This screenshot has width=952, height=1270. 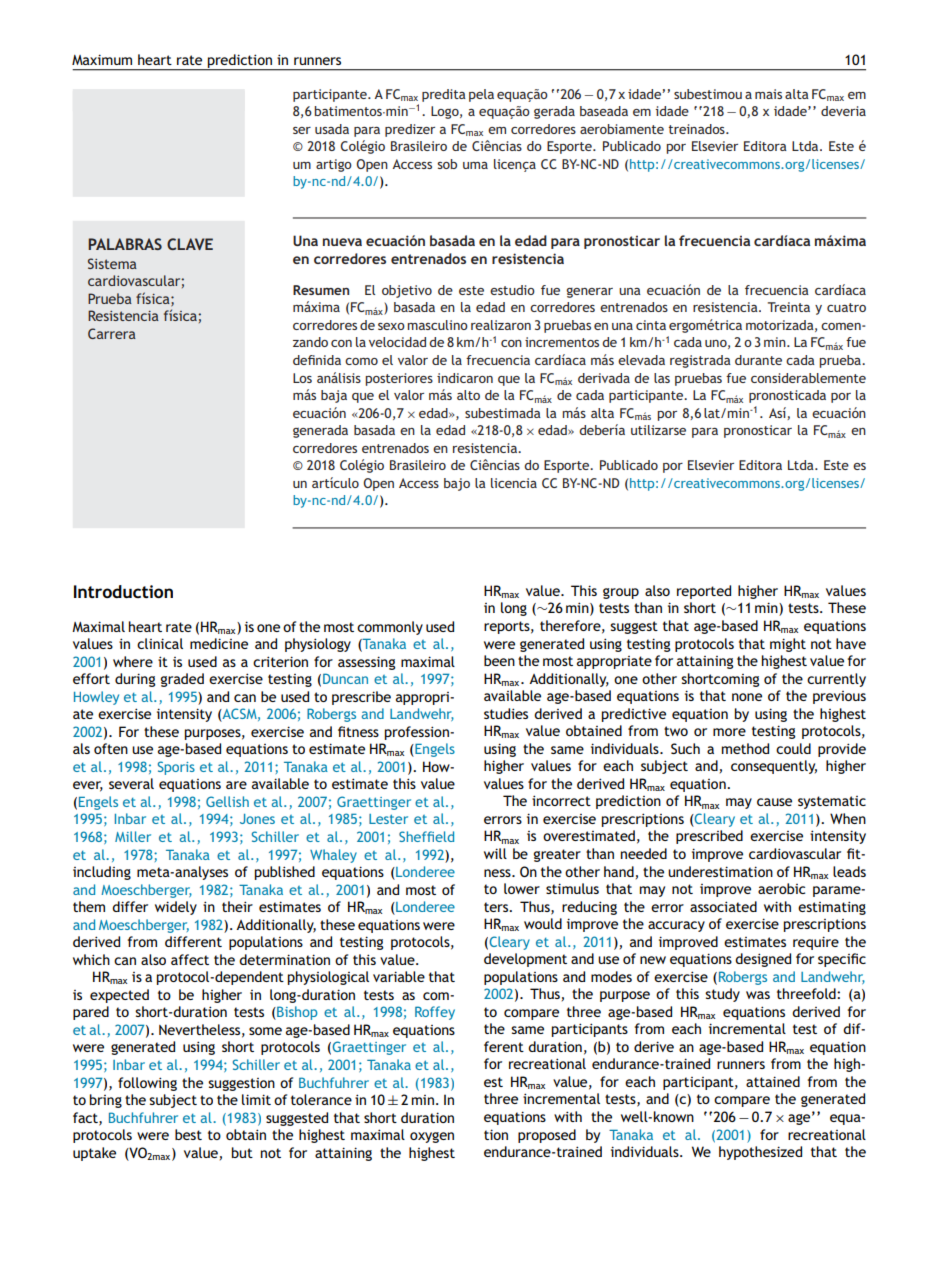 I want to click on Los, so click(x=302, y=378).
